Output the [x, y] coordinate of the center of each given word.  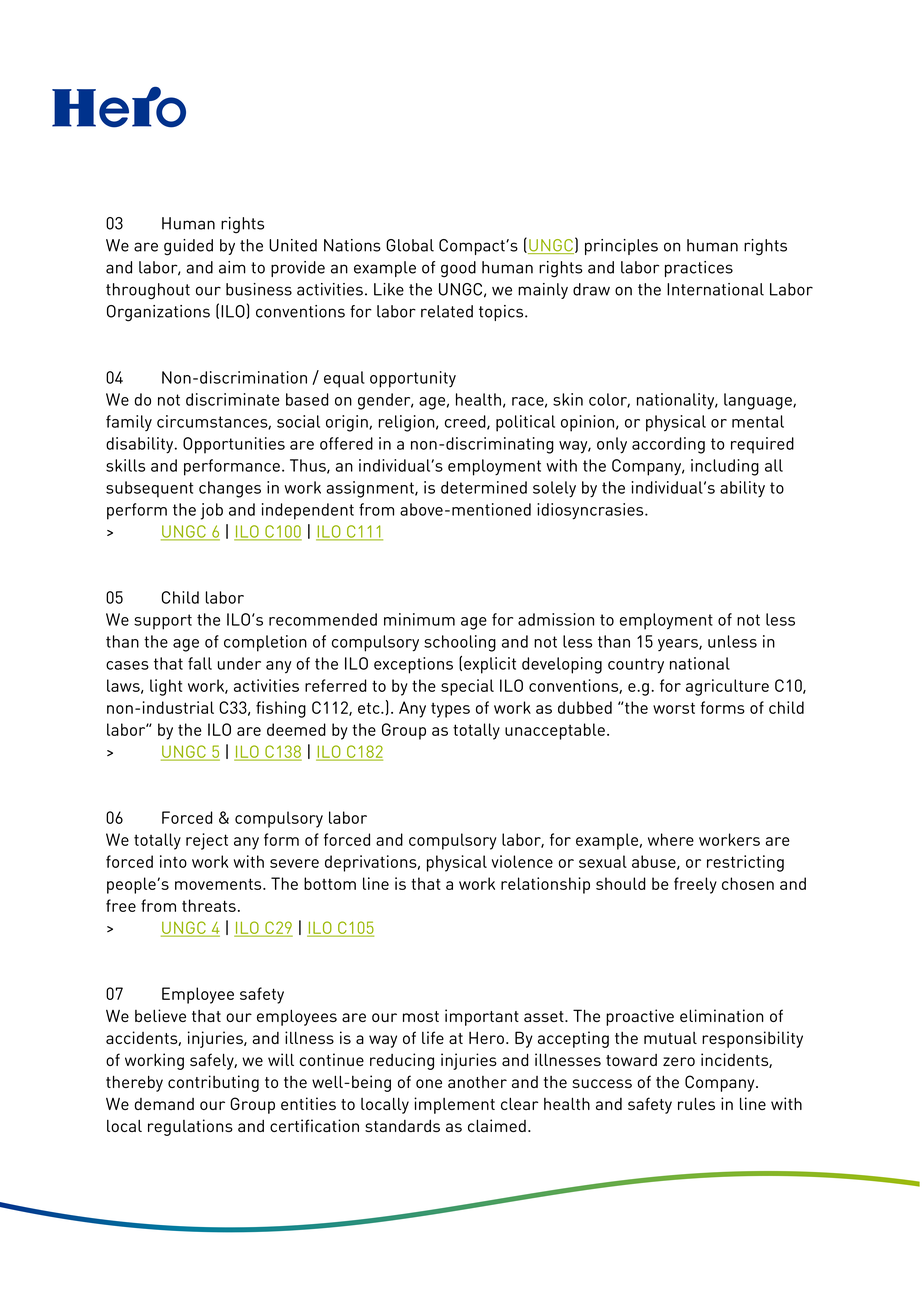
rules [696, 1103]
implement [454, 1105]
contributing [213, 1083]
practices [699, 269]
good [458, 269]
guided [188, 247]
